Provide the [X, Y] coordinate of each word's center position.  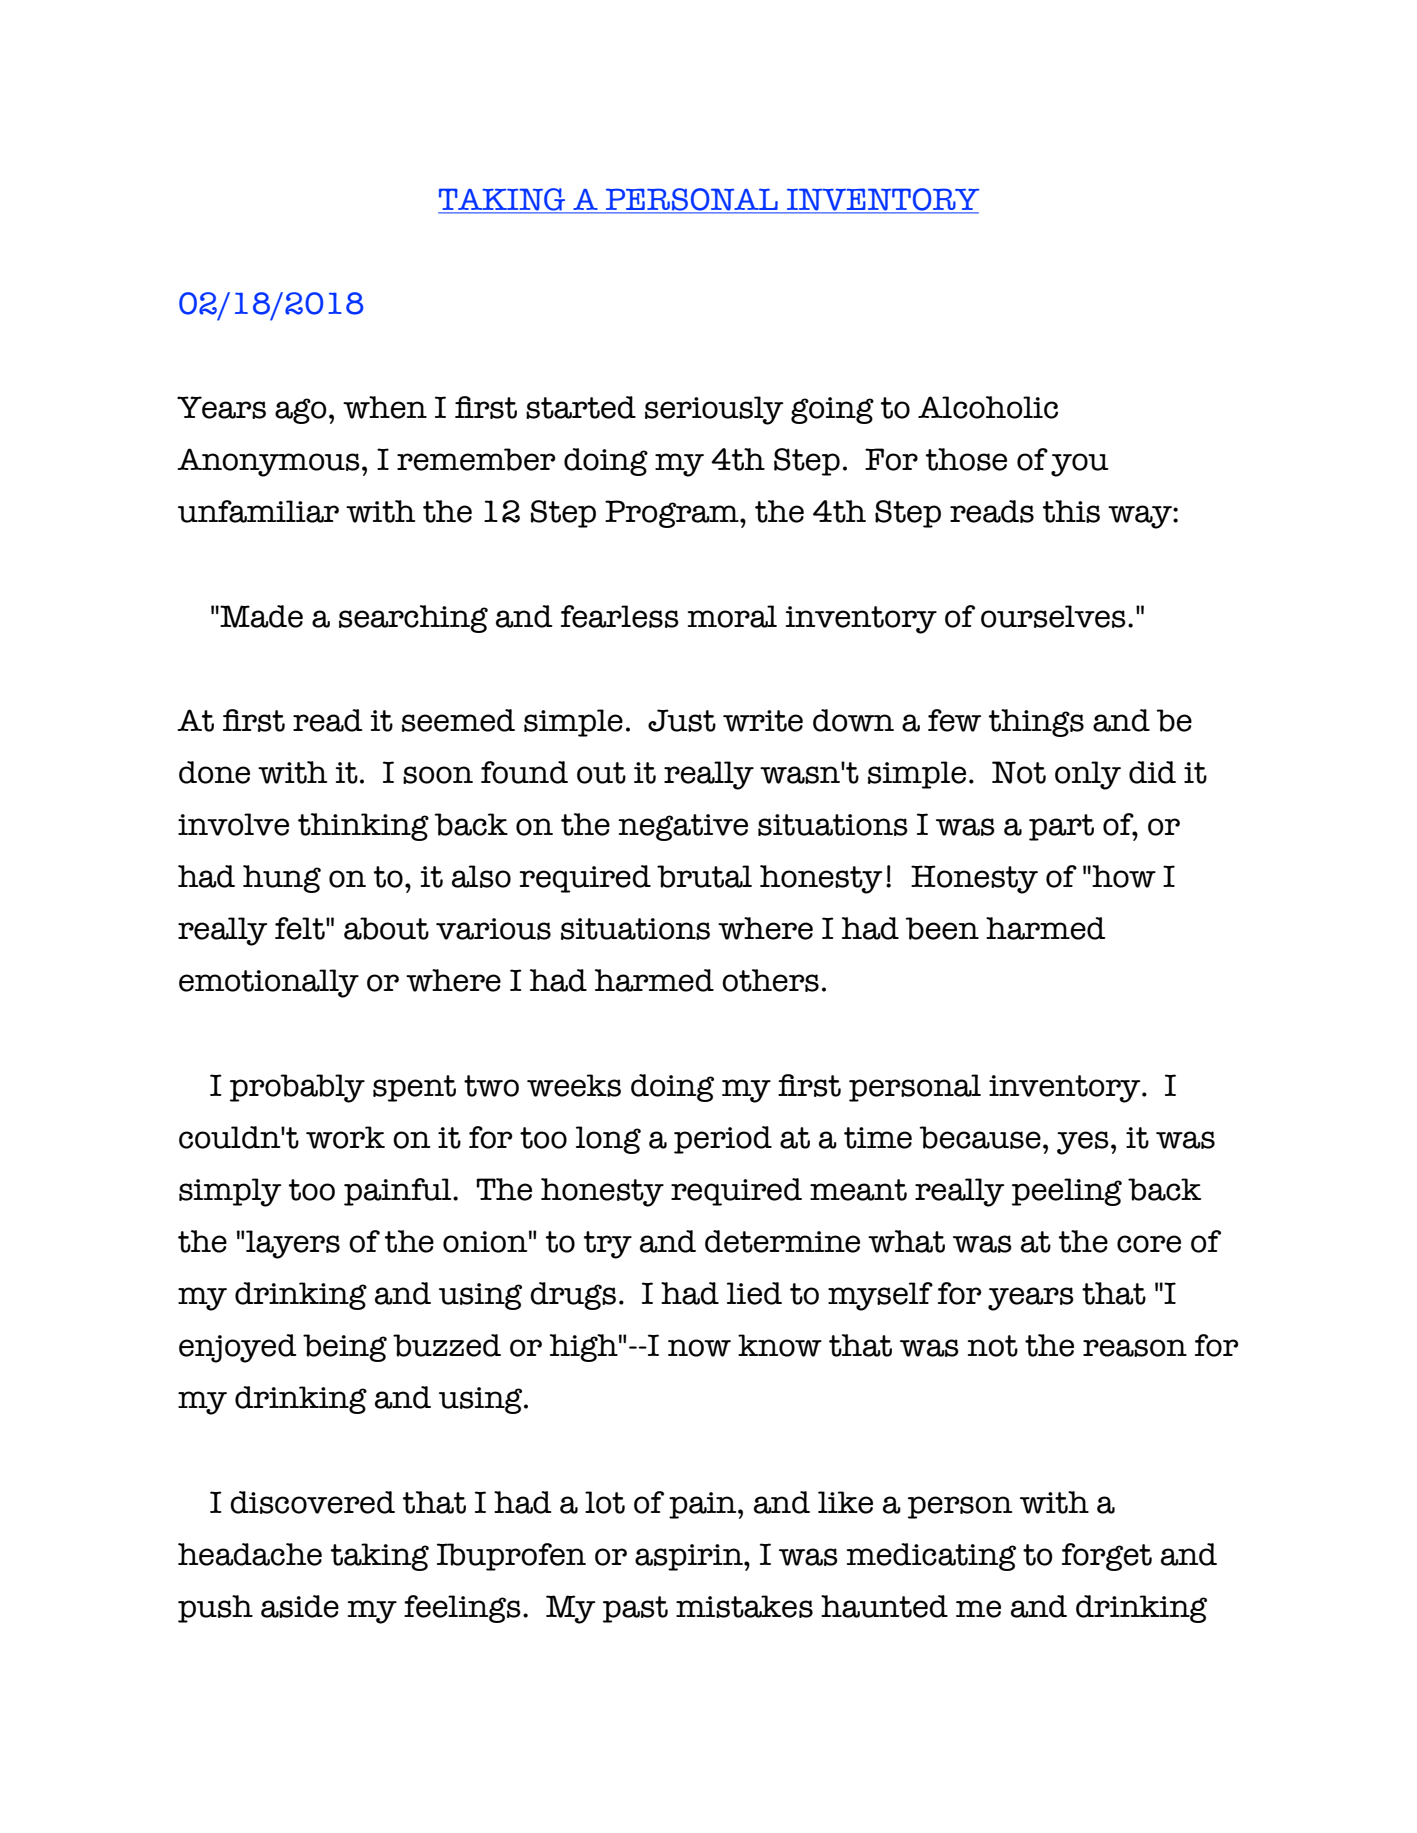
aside [300, 1606]
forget [1107, 1557]
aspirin [690, 1557]
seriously [714, 410]
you [1079, 465]
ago [301, 411]
